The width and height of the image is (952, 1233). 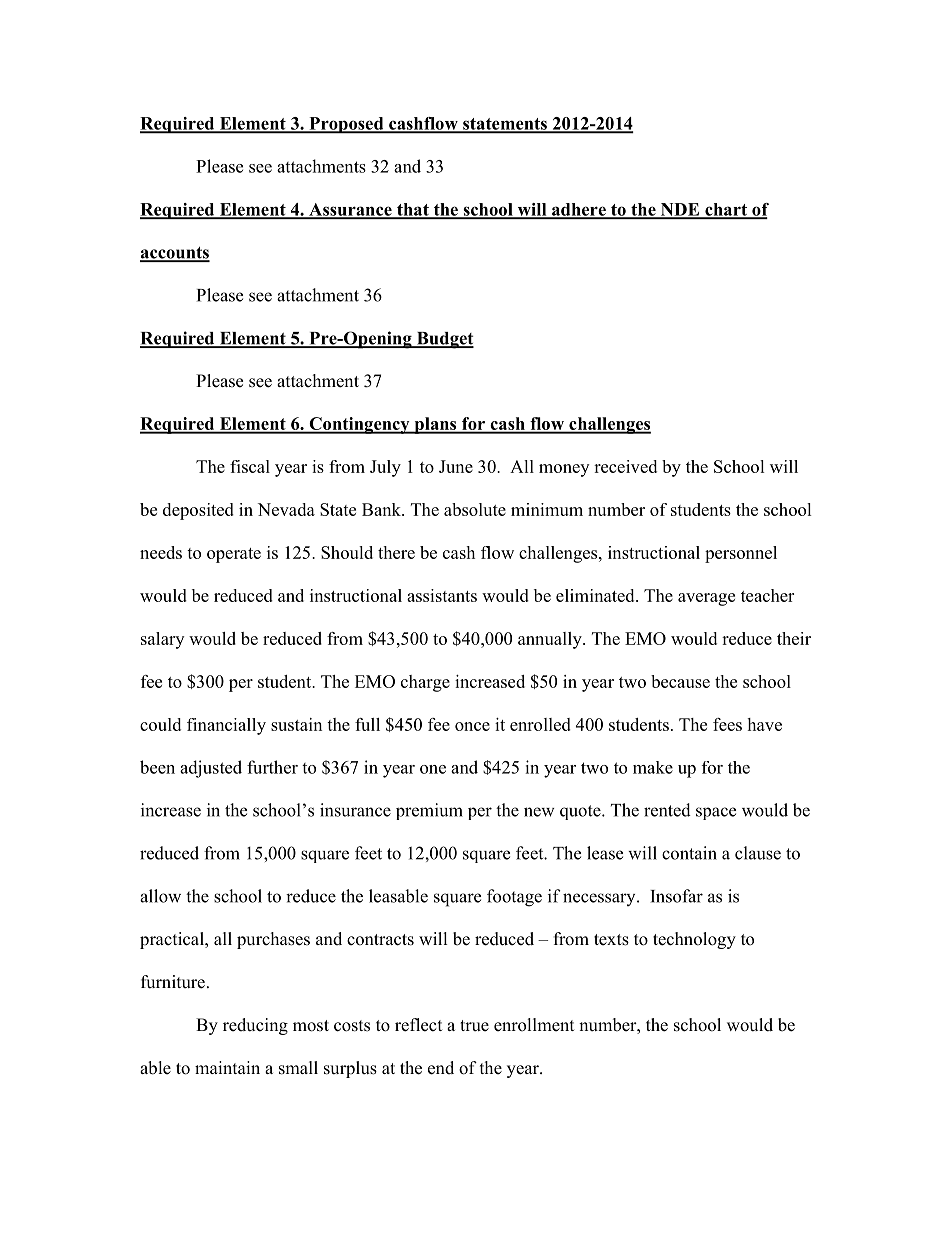 What do you see at coordinates (726, 210) in the image?
I see `chart` at bounding box center [726, 210].
